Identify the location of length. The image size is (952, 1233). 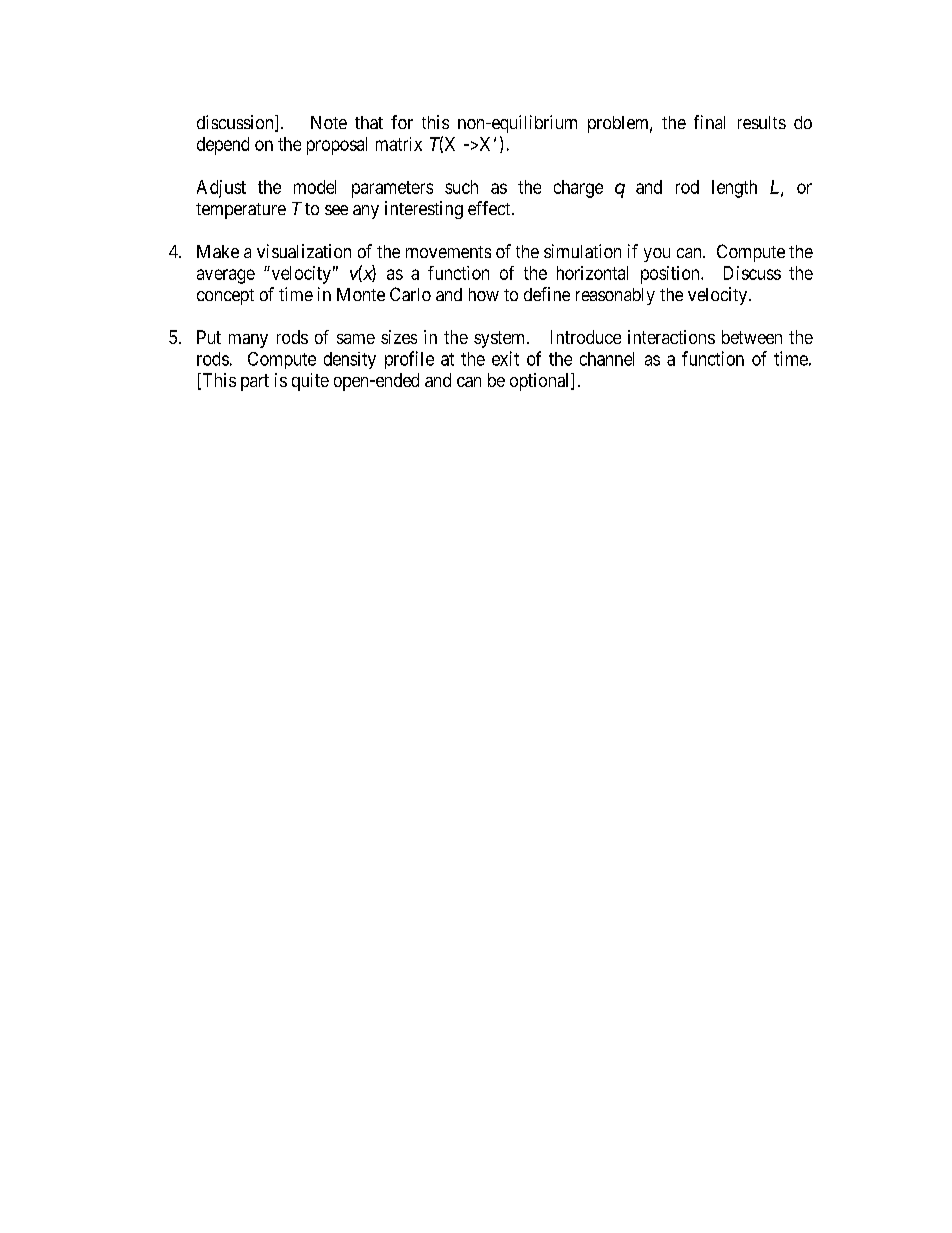
(734, 189).
